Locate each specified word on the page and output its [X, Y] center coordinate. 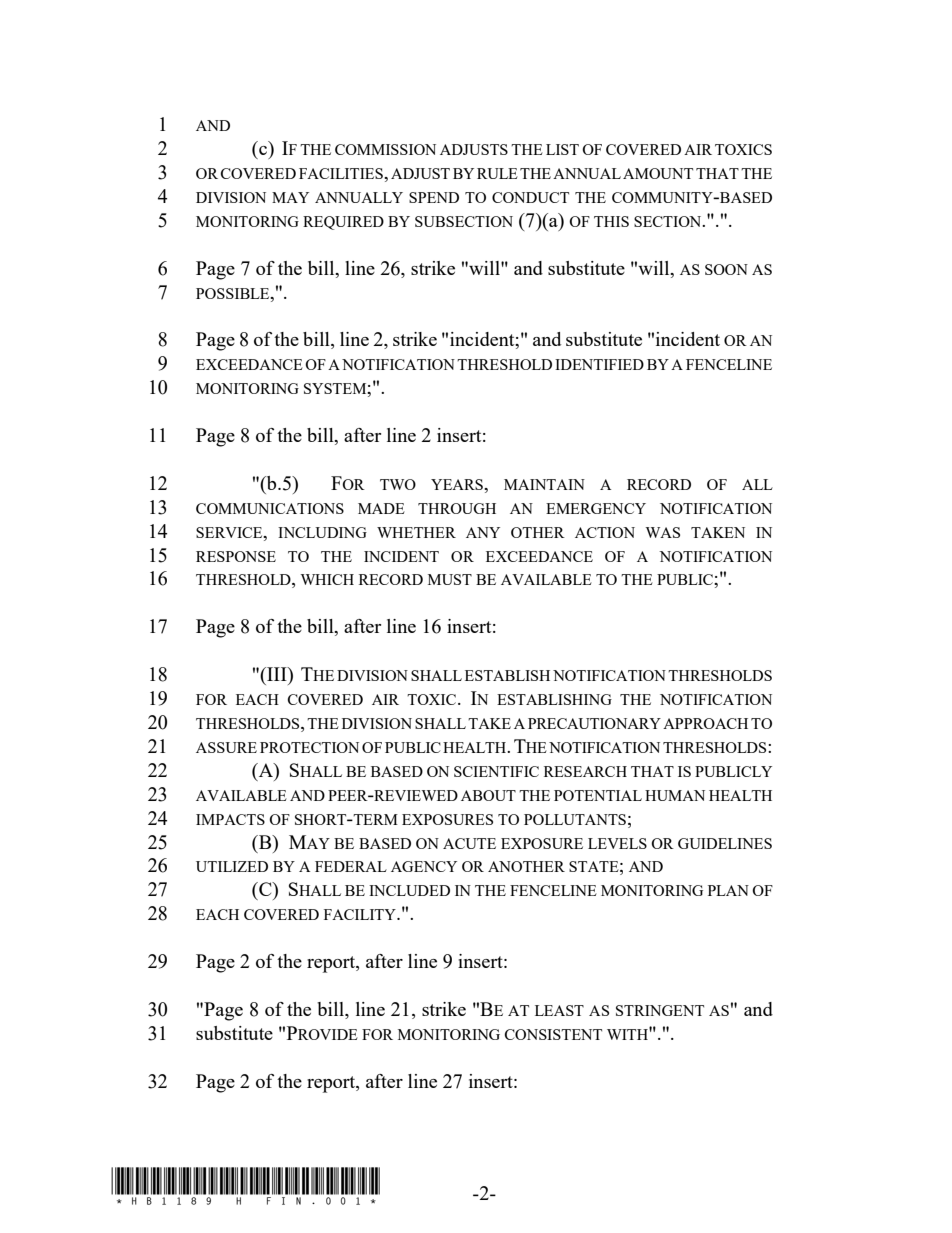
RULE [497, 173]
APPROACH [705, 723]
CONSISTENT [553, 1034]
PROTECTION [309, 747]
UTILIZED [232, 866]
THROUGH [457, 508]
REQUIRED [343, 223]
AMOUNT [658, 173]
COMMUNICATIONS [270, 508]
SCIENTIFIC [496, 771]
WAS [663, 532]
